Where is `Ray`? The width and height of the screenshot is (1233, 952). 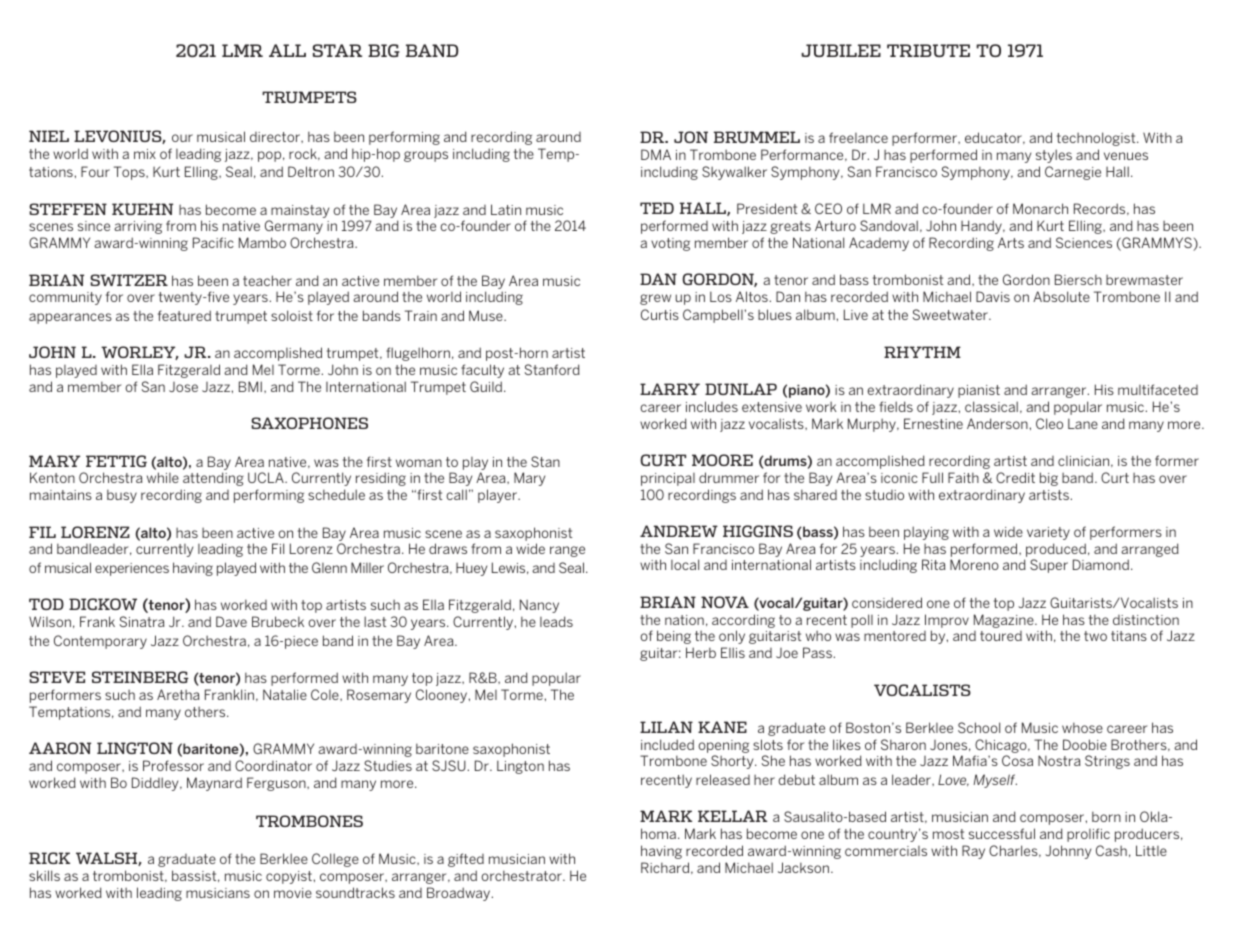 Ray is located at coordinates (973, 852).
